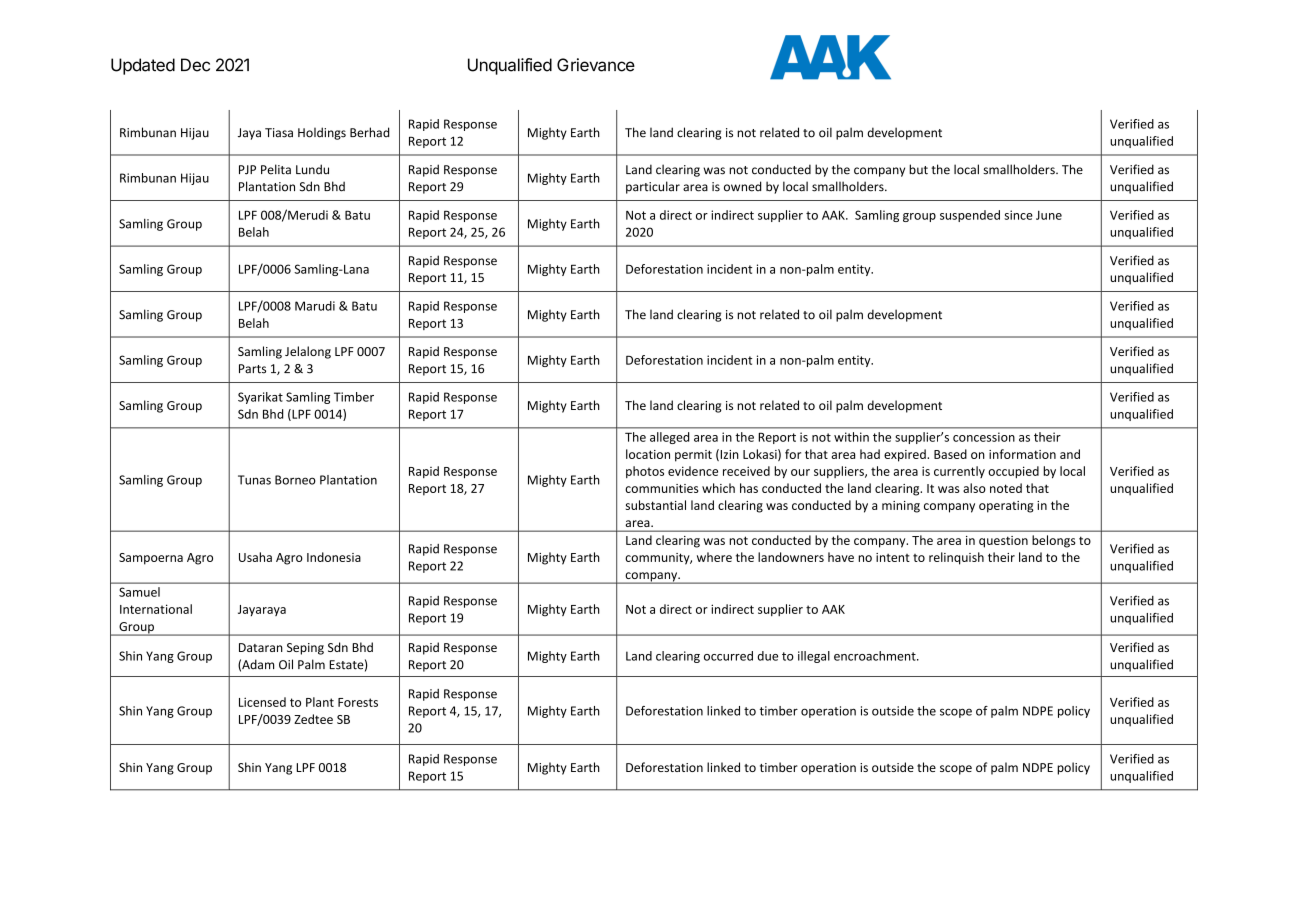 This image has height=924, width=1308. I want to click on Parts, so click(252, 369).
